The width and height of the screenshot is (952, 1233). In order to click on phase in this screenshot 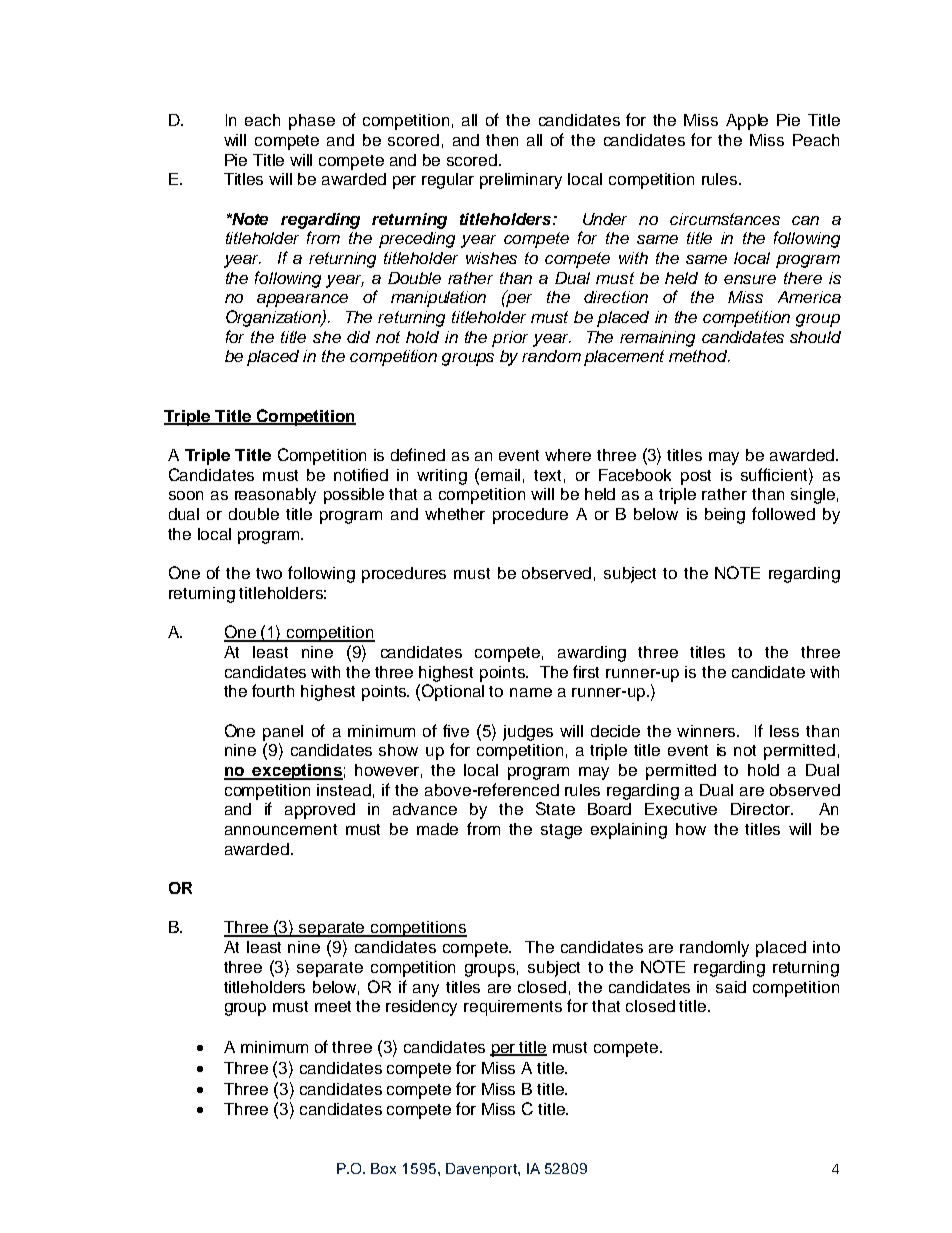, I will do `click(312, 122)`.
